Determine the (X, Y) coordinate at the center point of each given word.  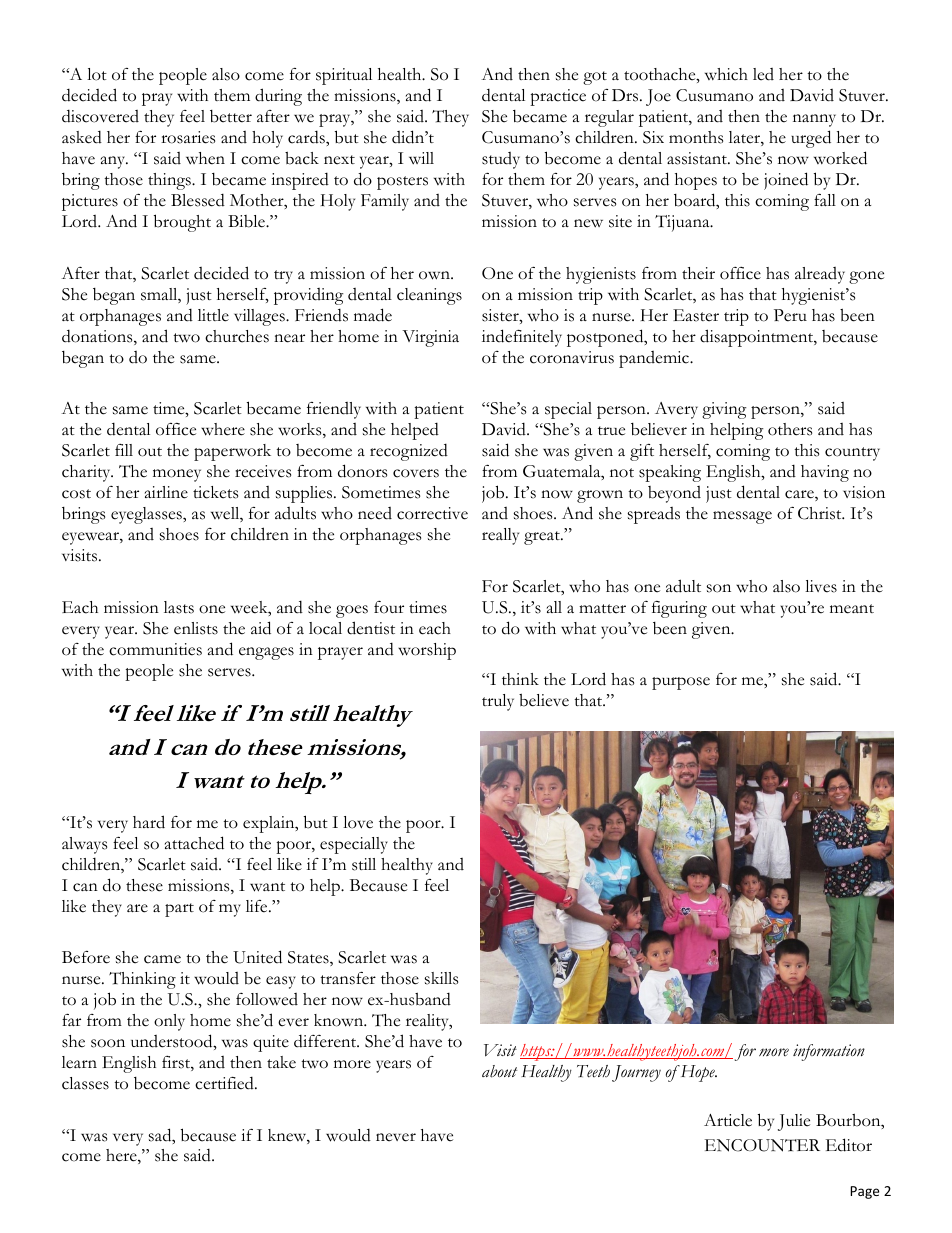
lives (821, 586)
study (501, 160)
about (499, 1071)
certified (225, 1083)
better (231, 116)
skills (441, 978)
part (179, 910)
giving (724, 410)
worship (427, 651)
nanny (814, 120)
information (829, 1052)
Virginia (430, 338)
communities (155, 649)
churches (237, 336)
